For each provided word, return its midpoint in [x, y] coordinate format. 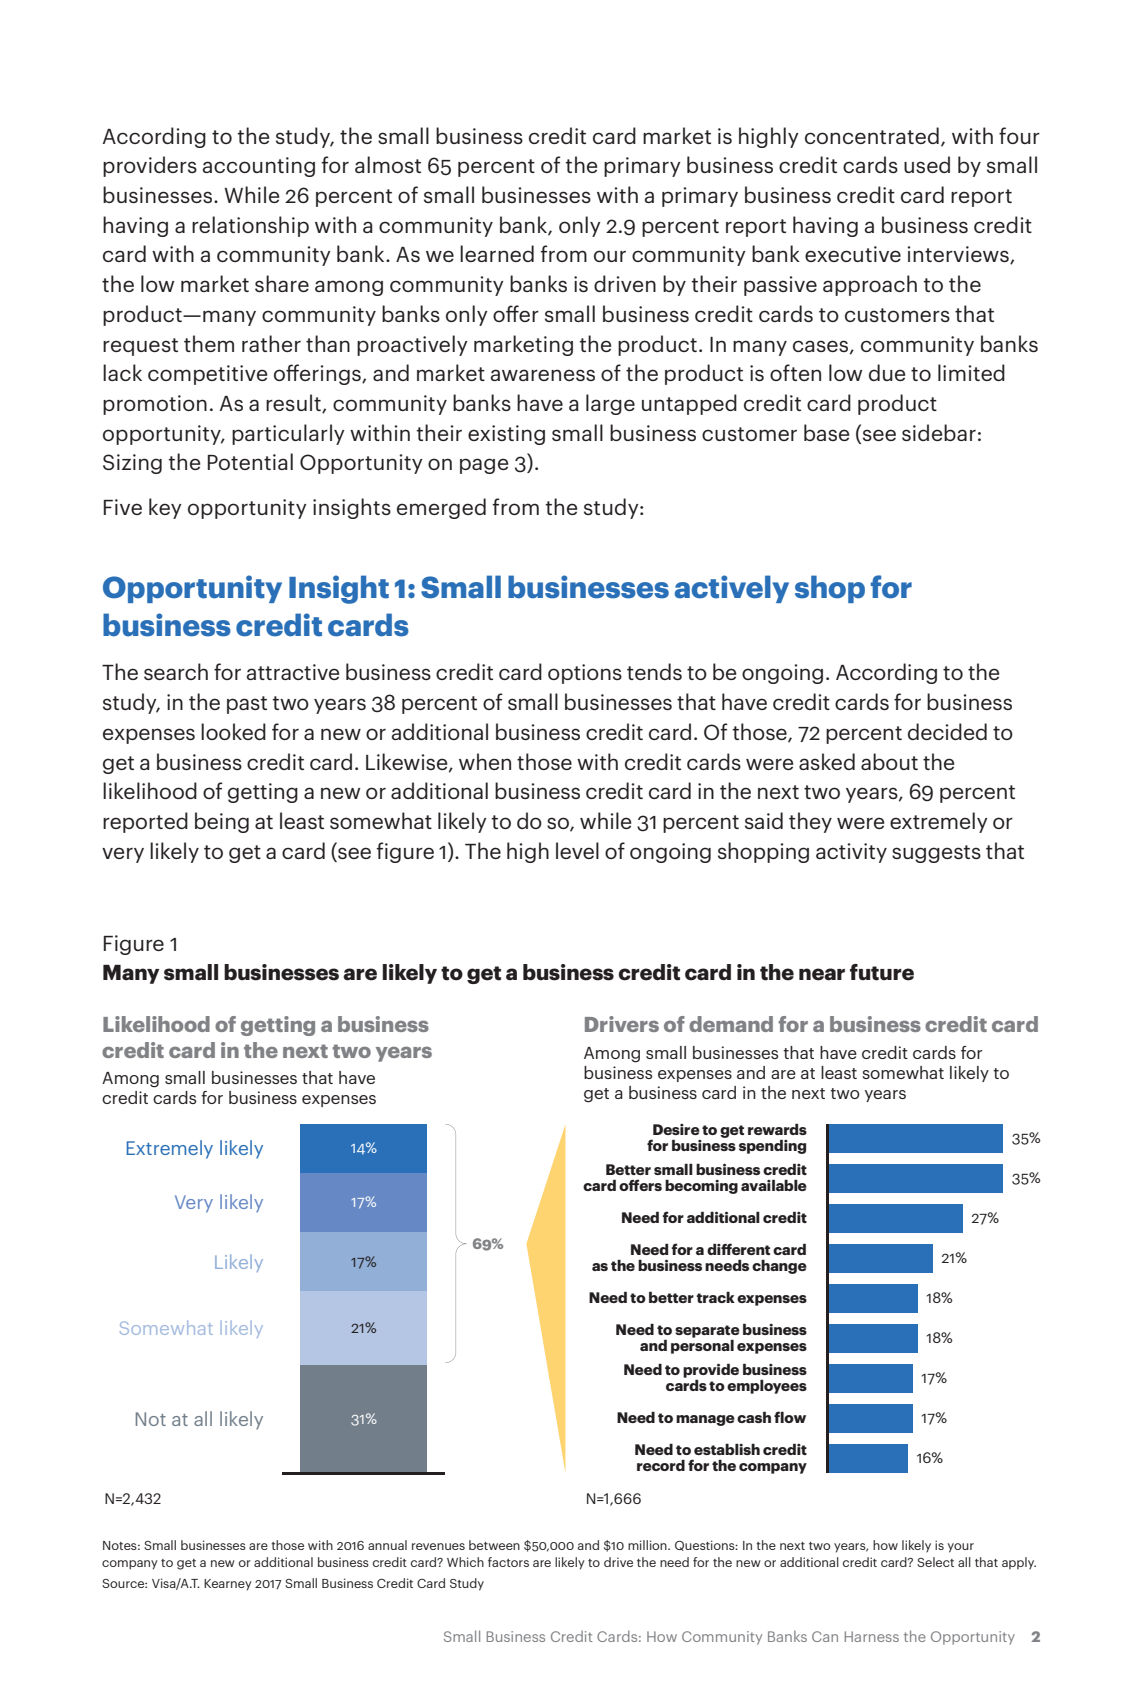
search [176, 671]
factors [508, 1562]
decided [947, 731]
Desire [676, 1129]
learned [497, 253]
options [585, 674]
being [222, 822]
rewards [777, 1129]
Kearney [228, 1585]
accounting [259, 167]
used [927, 164]
